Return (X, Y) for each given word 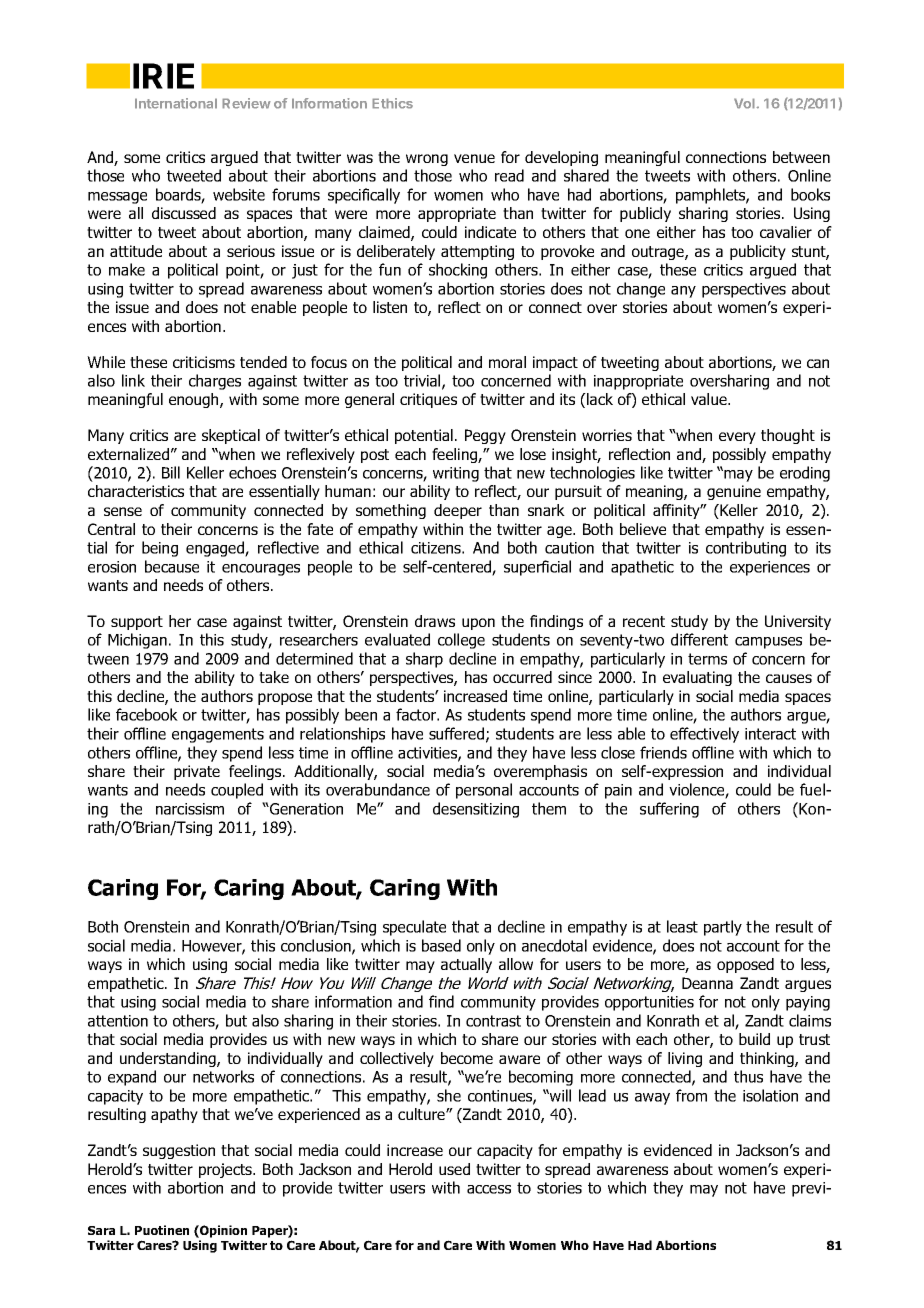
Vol (745, 103)
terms (707, 659)
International (176, 103)
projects (226, 1170)
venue (474, 158)
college (461, 641)
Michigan (139, 641)
